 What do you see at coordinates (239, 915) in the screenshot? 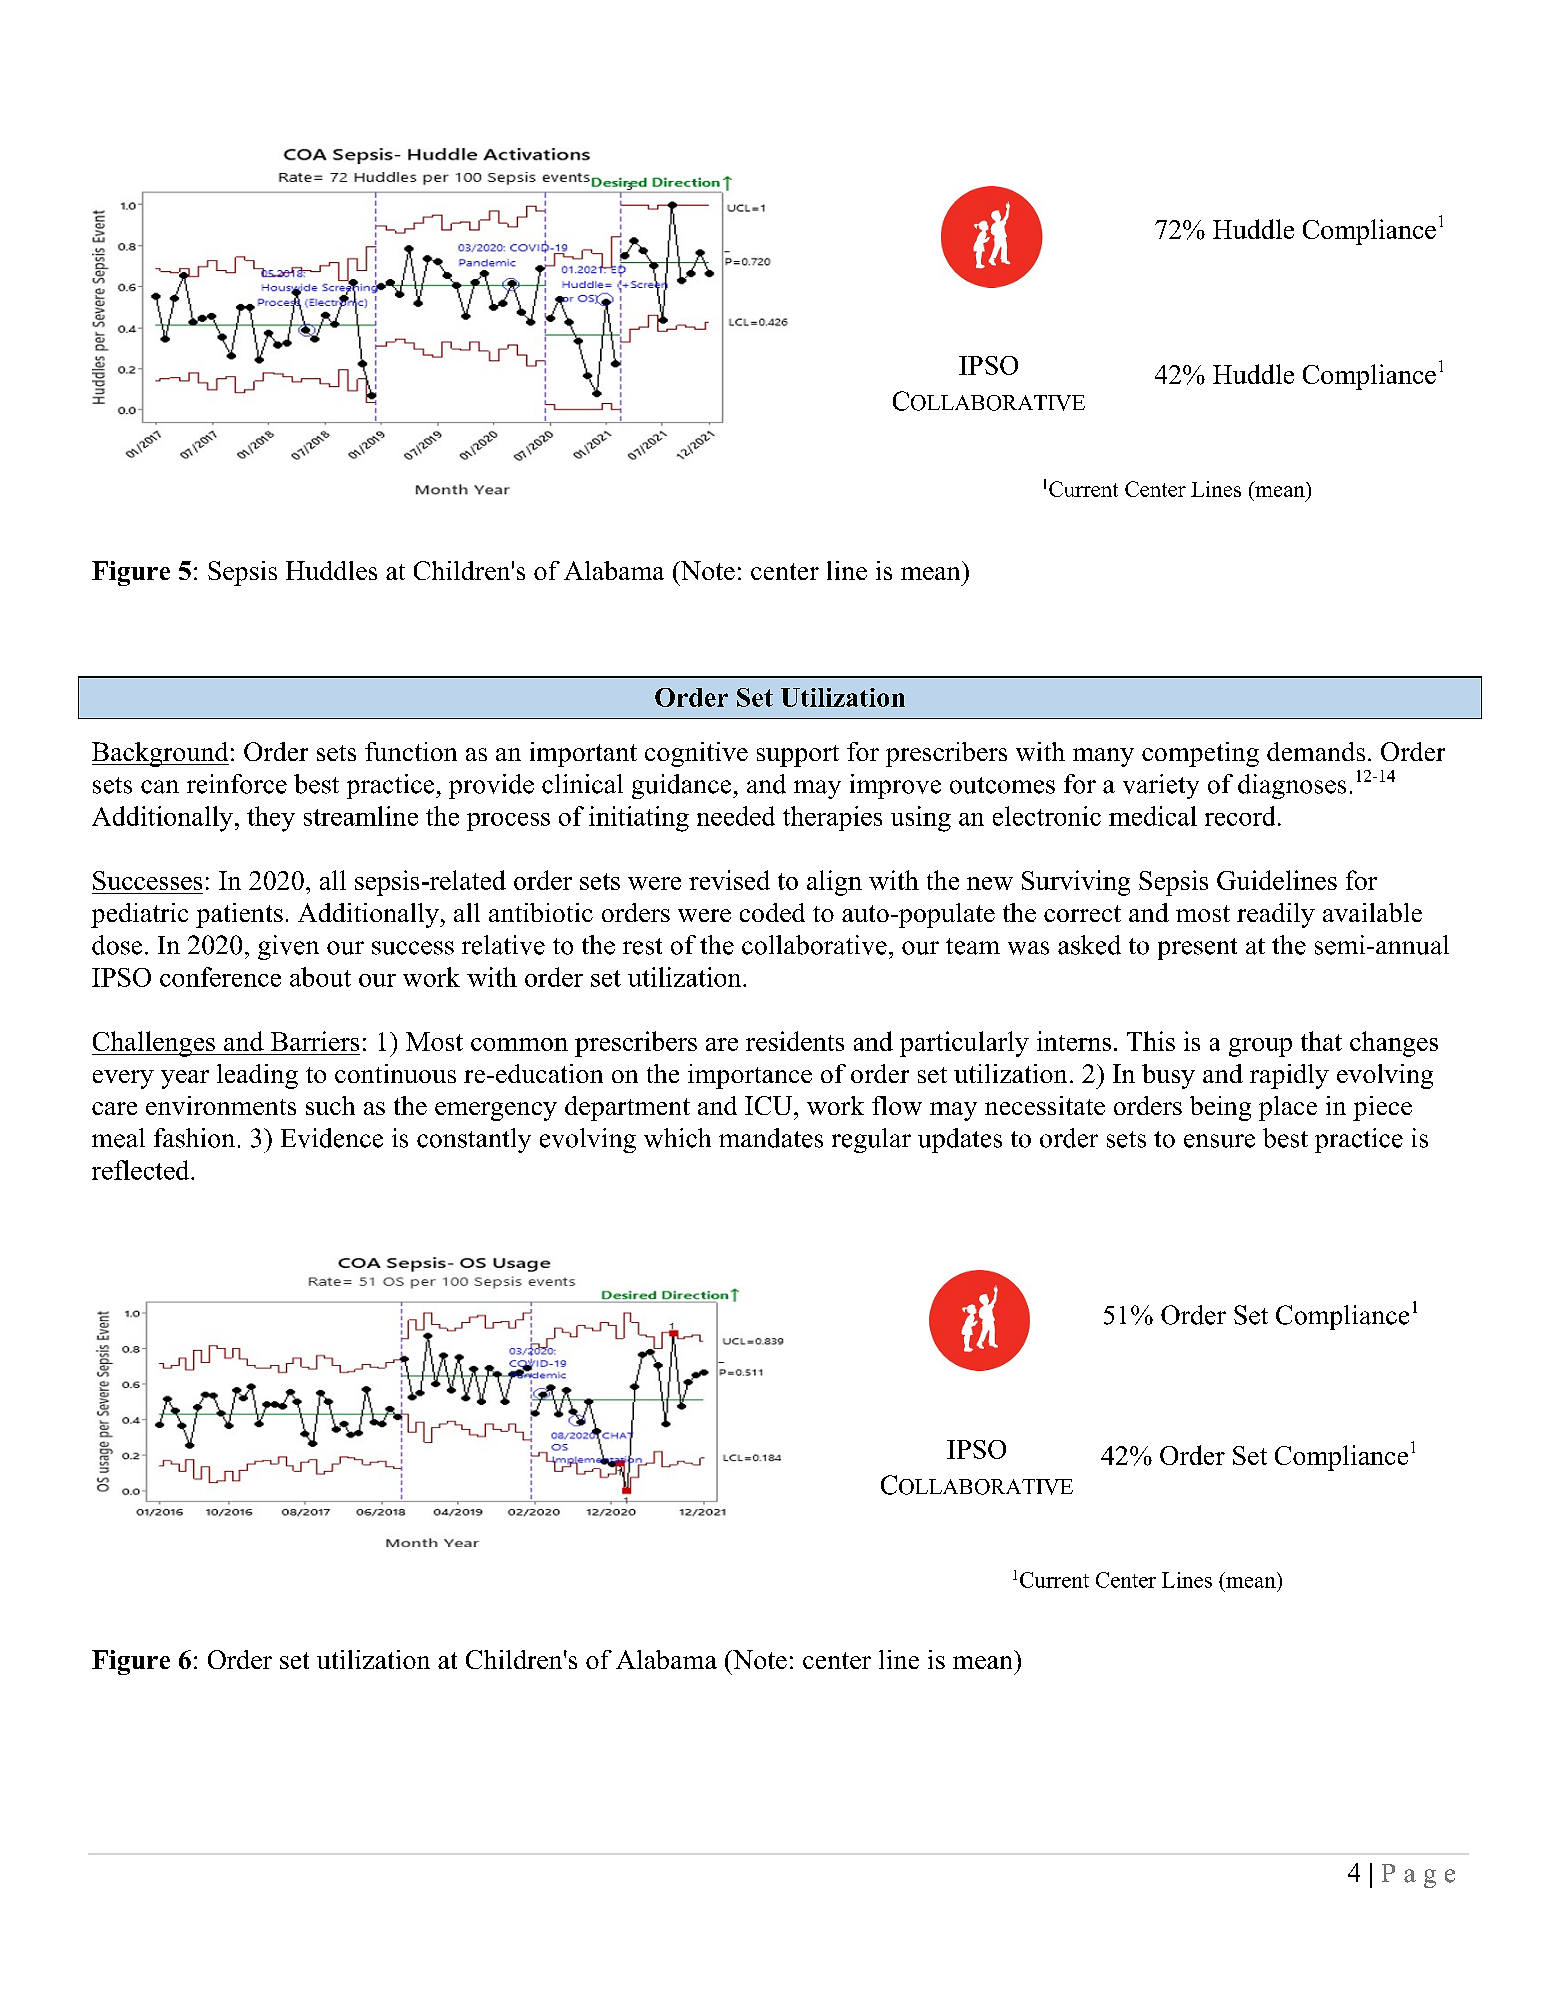
I see `patients` at bounding box center [239, 915].
